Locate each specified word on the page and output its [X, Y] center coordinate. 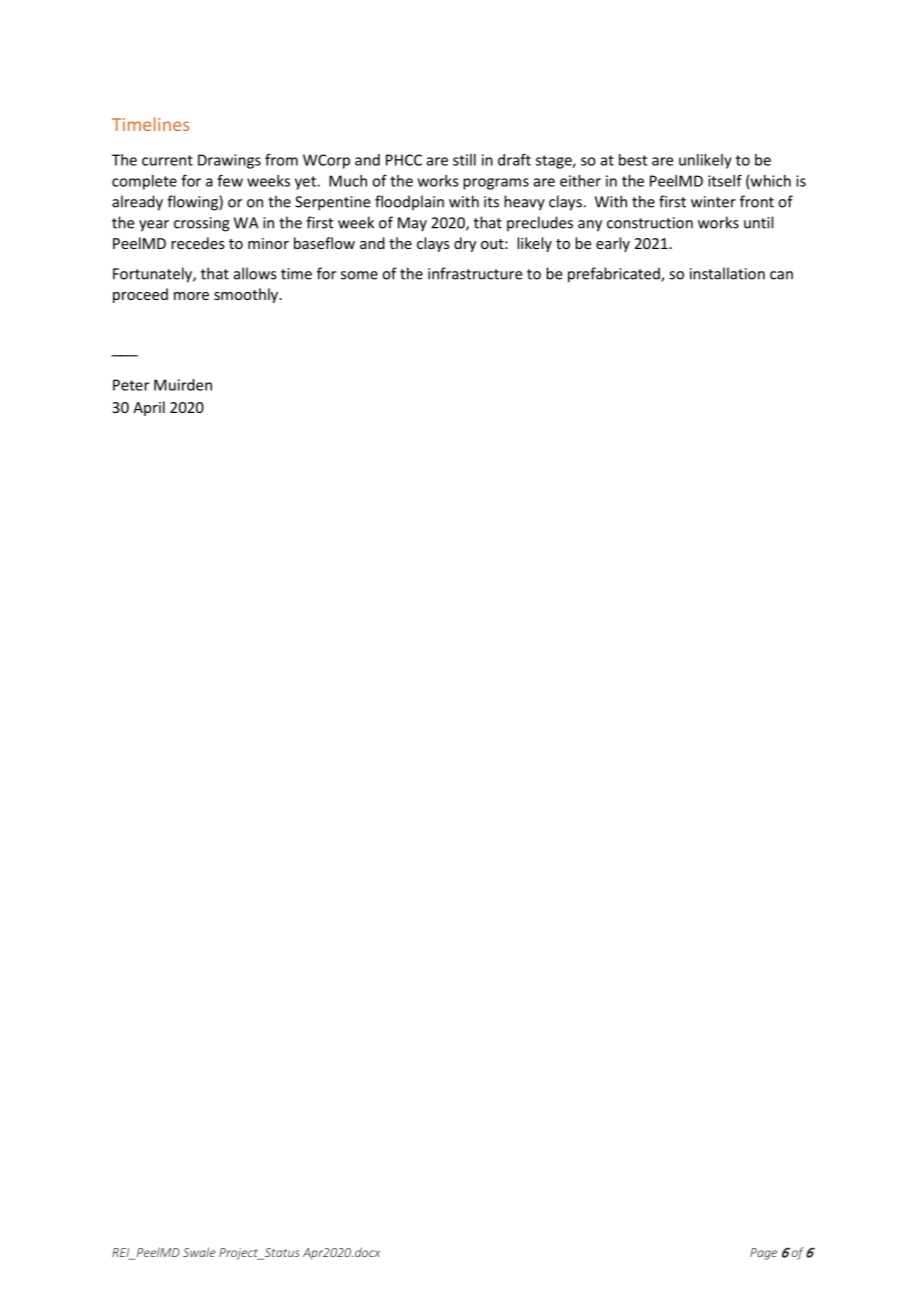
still [464, 160]
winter [713, 202]
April [149, 408]
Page [763, 1254]
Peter [131, 385]
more [191, 296]
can [781, 275]
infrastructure [475, 273]
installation [727, 273]
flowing [193, 203]
